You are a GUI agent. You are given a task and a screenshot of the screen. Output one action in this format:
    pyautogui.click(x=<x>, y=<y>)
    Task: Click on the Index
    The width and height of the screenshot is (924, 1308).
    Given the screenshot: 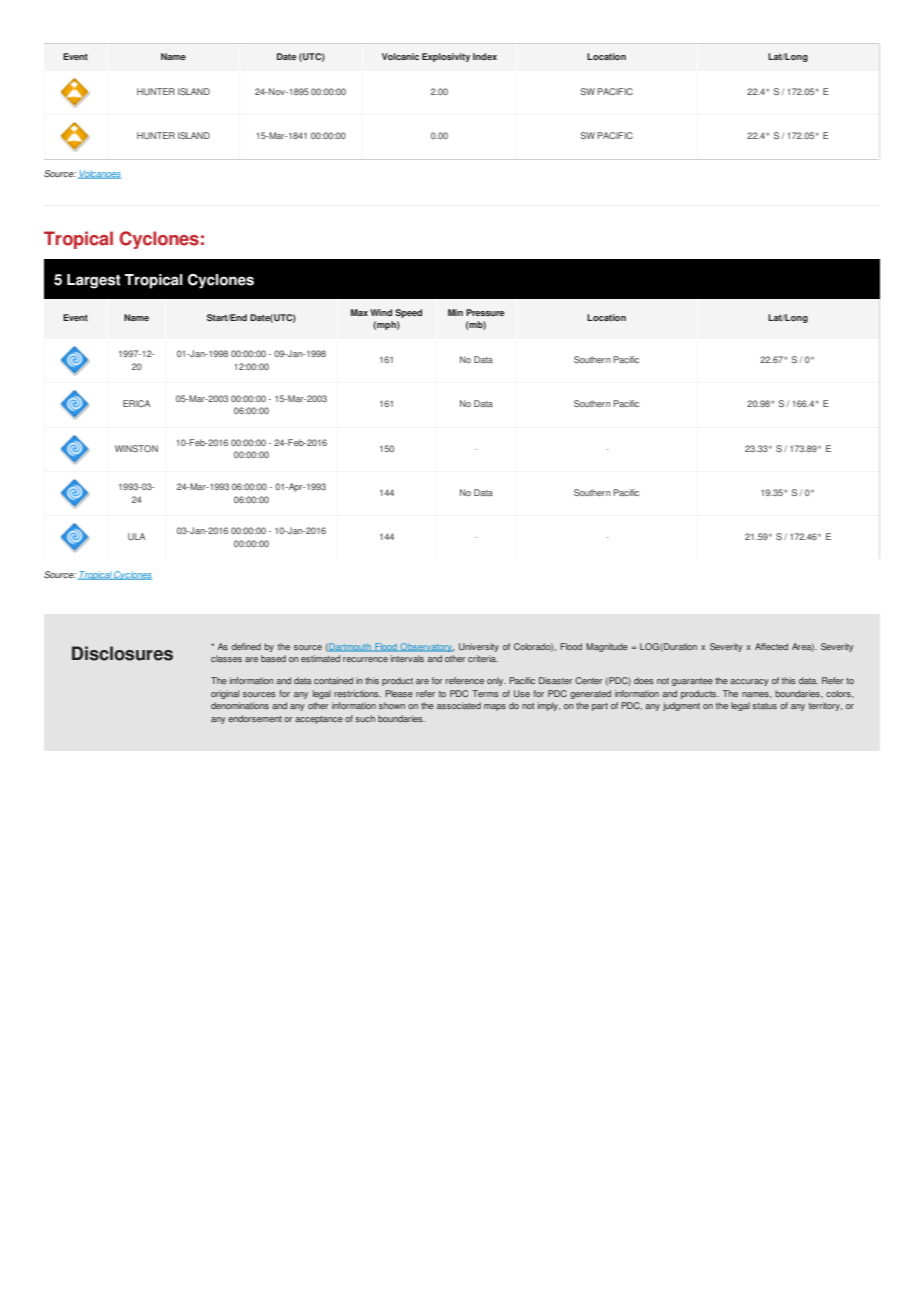 What is the action you would take?
    pyautogui.click(x=485, y=56)
